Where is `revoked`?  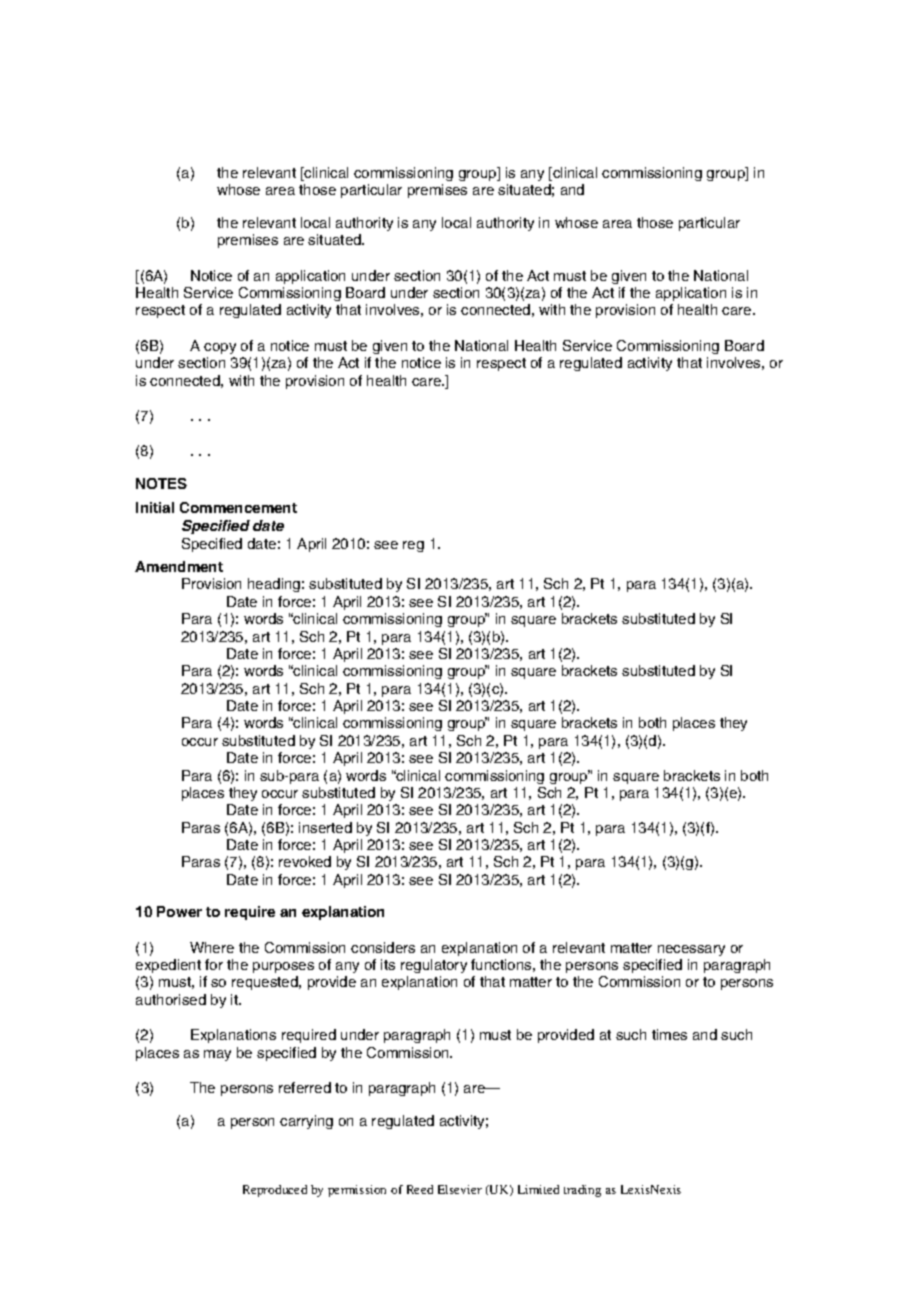
revoked is located at coordinates (305, 861).
